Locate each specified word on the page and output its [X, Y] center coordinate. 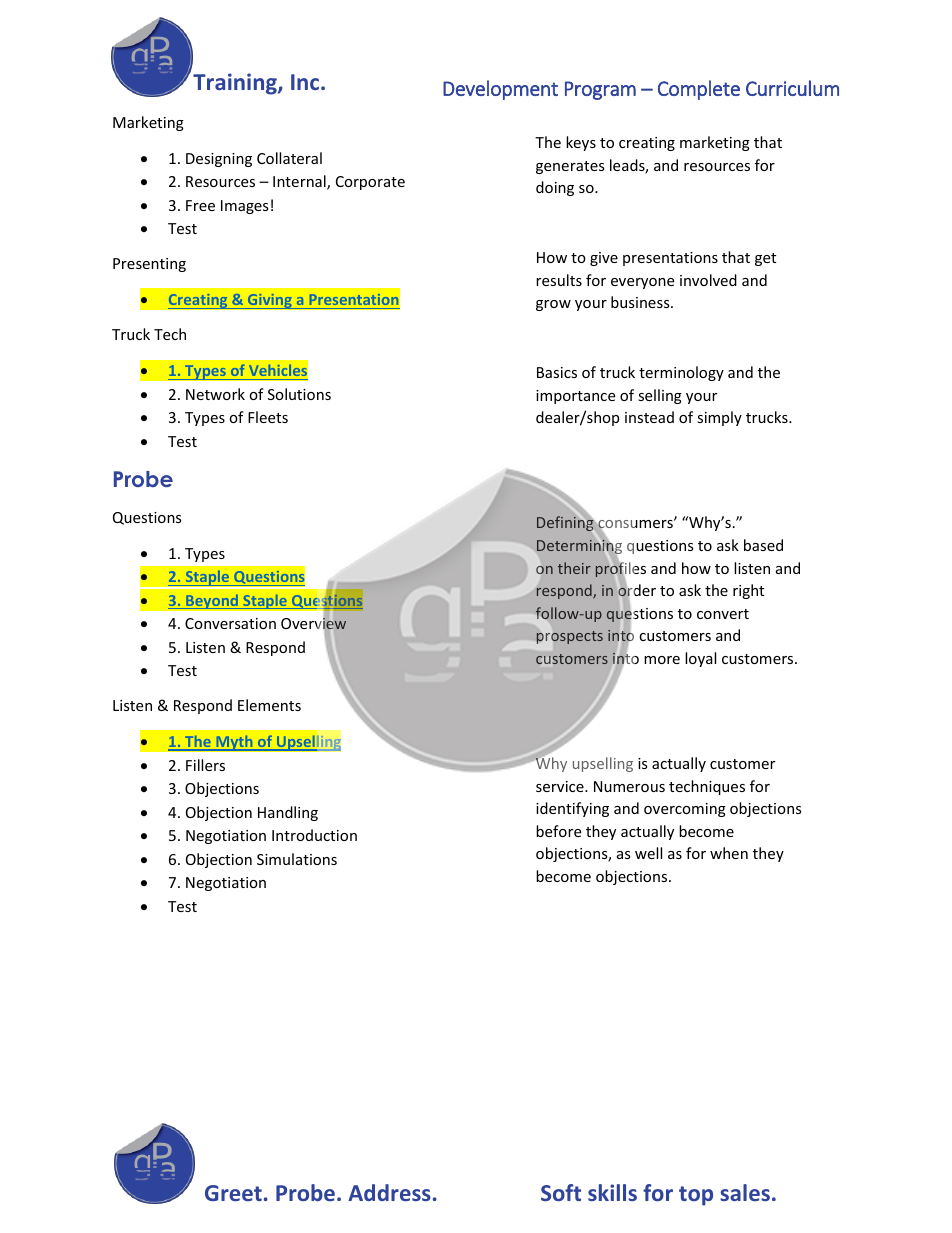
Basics [557, 372]
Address [389, 1192]
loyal [700, 659]
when [729, 853]
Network [215, 394]
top [696, 1196]
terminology [681, 373]
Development [500, 90]
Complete [699, 90]
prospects [570, 637]
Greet [233, 1193]
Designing [219, 160]
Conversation [230, 623]
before [558, 831]
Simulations [297, 859]
